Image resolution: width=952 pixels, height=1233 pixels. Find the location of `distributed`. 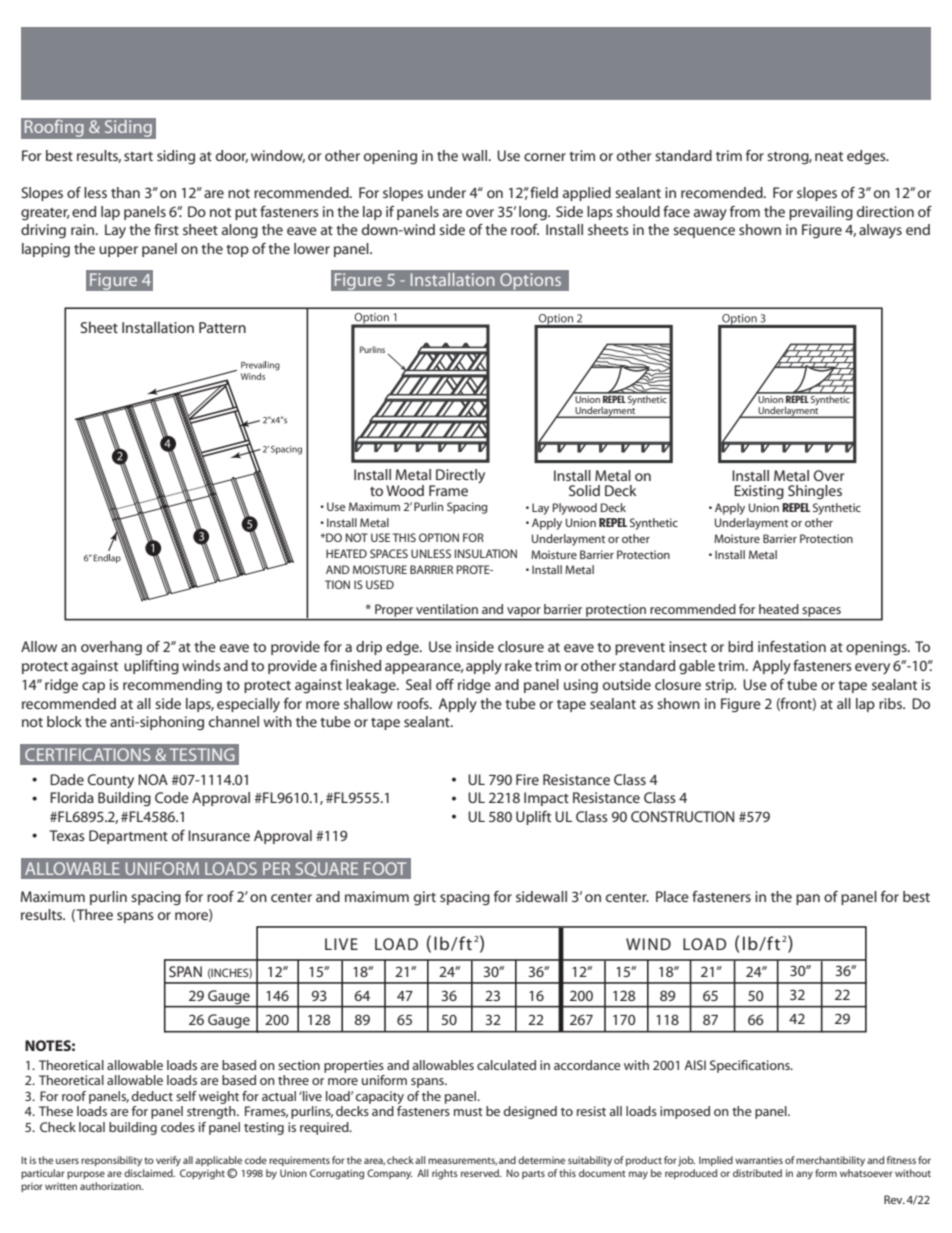

distributed is located at coordinates (757, 1173).
